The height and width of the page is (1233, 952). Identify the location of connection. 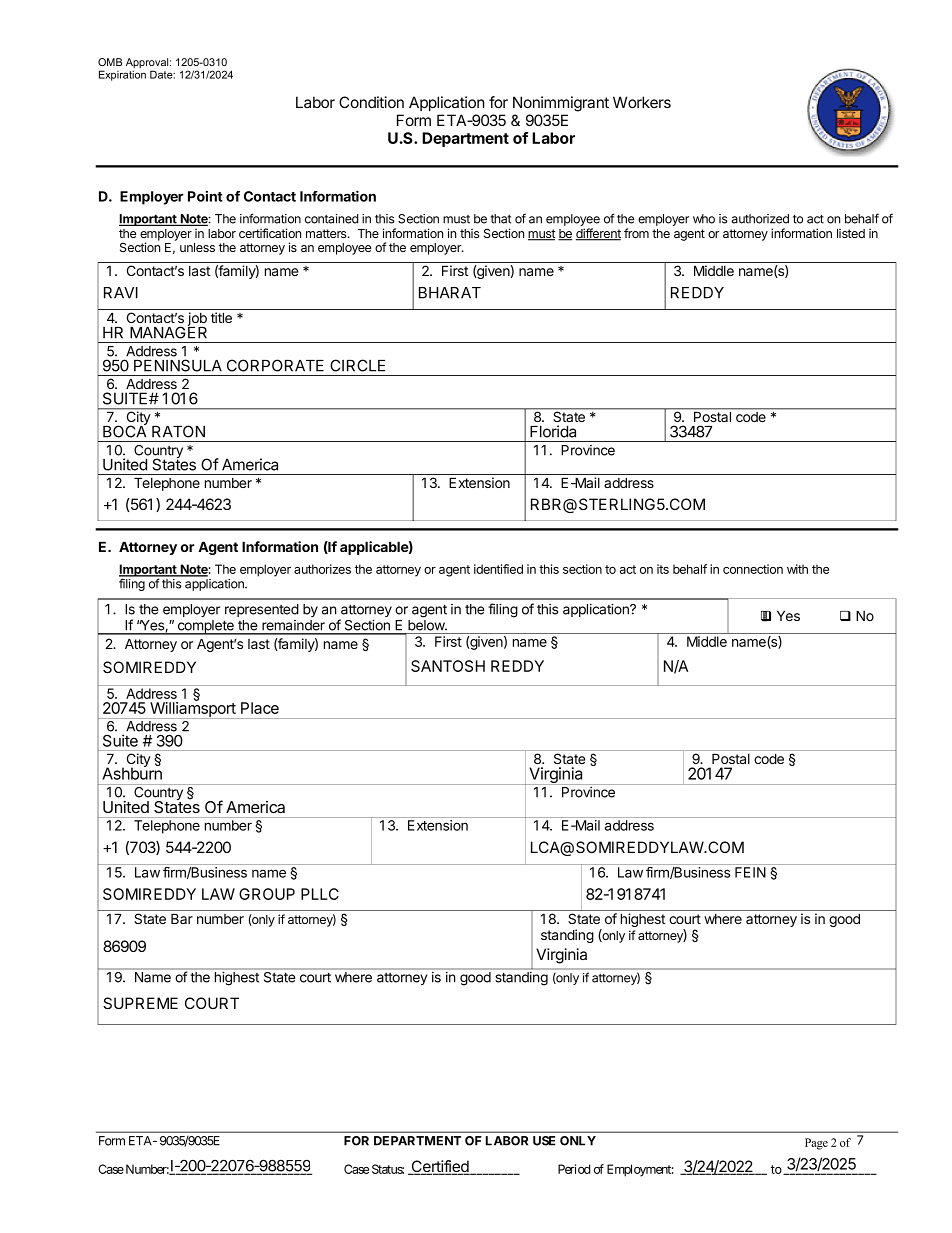
(753, 569).
